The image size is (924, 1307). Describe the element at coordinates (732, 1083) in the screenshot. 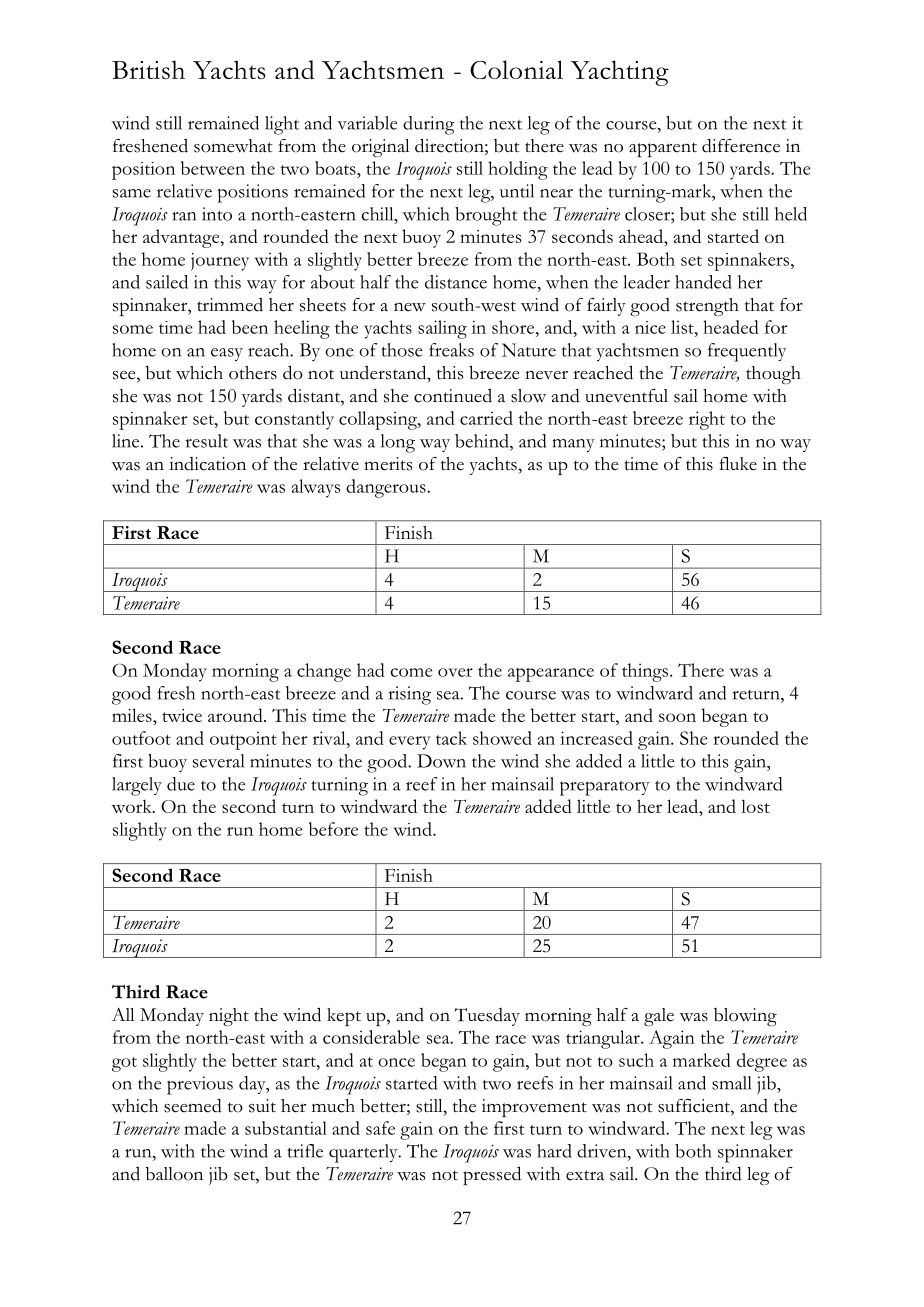

I see `small` at that location.
